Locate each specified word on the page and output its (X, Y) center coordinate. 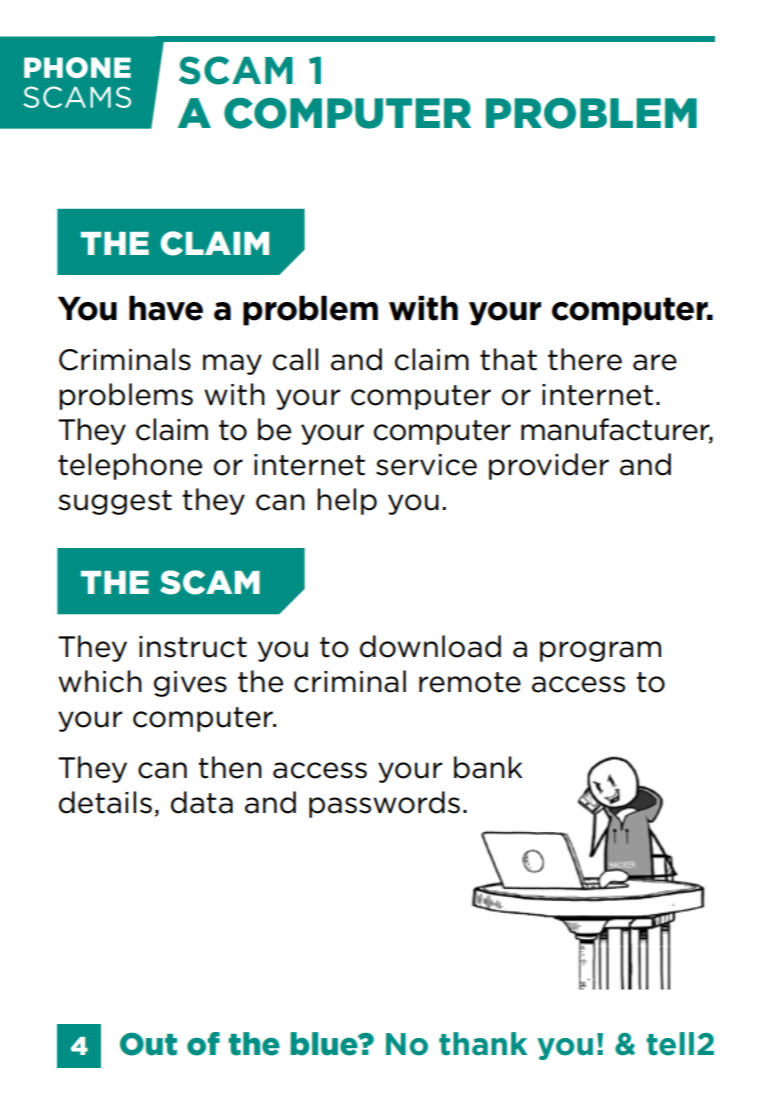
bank (488, 767)
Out (148, 1044)
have (166, 308)
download (430, 646)
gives (190, 684)
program (600, 651)
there (585, 359)
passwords (384, 804)
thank (483, 1044)
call (295, 359)
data (202, 802)
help (347, 501)
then (230, 767)
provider (549, 466)
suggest (115, 502)
